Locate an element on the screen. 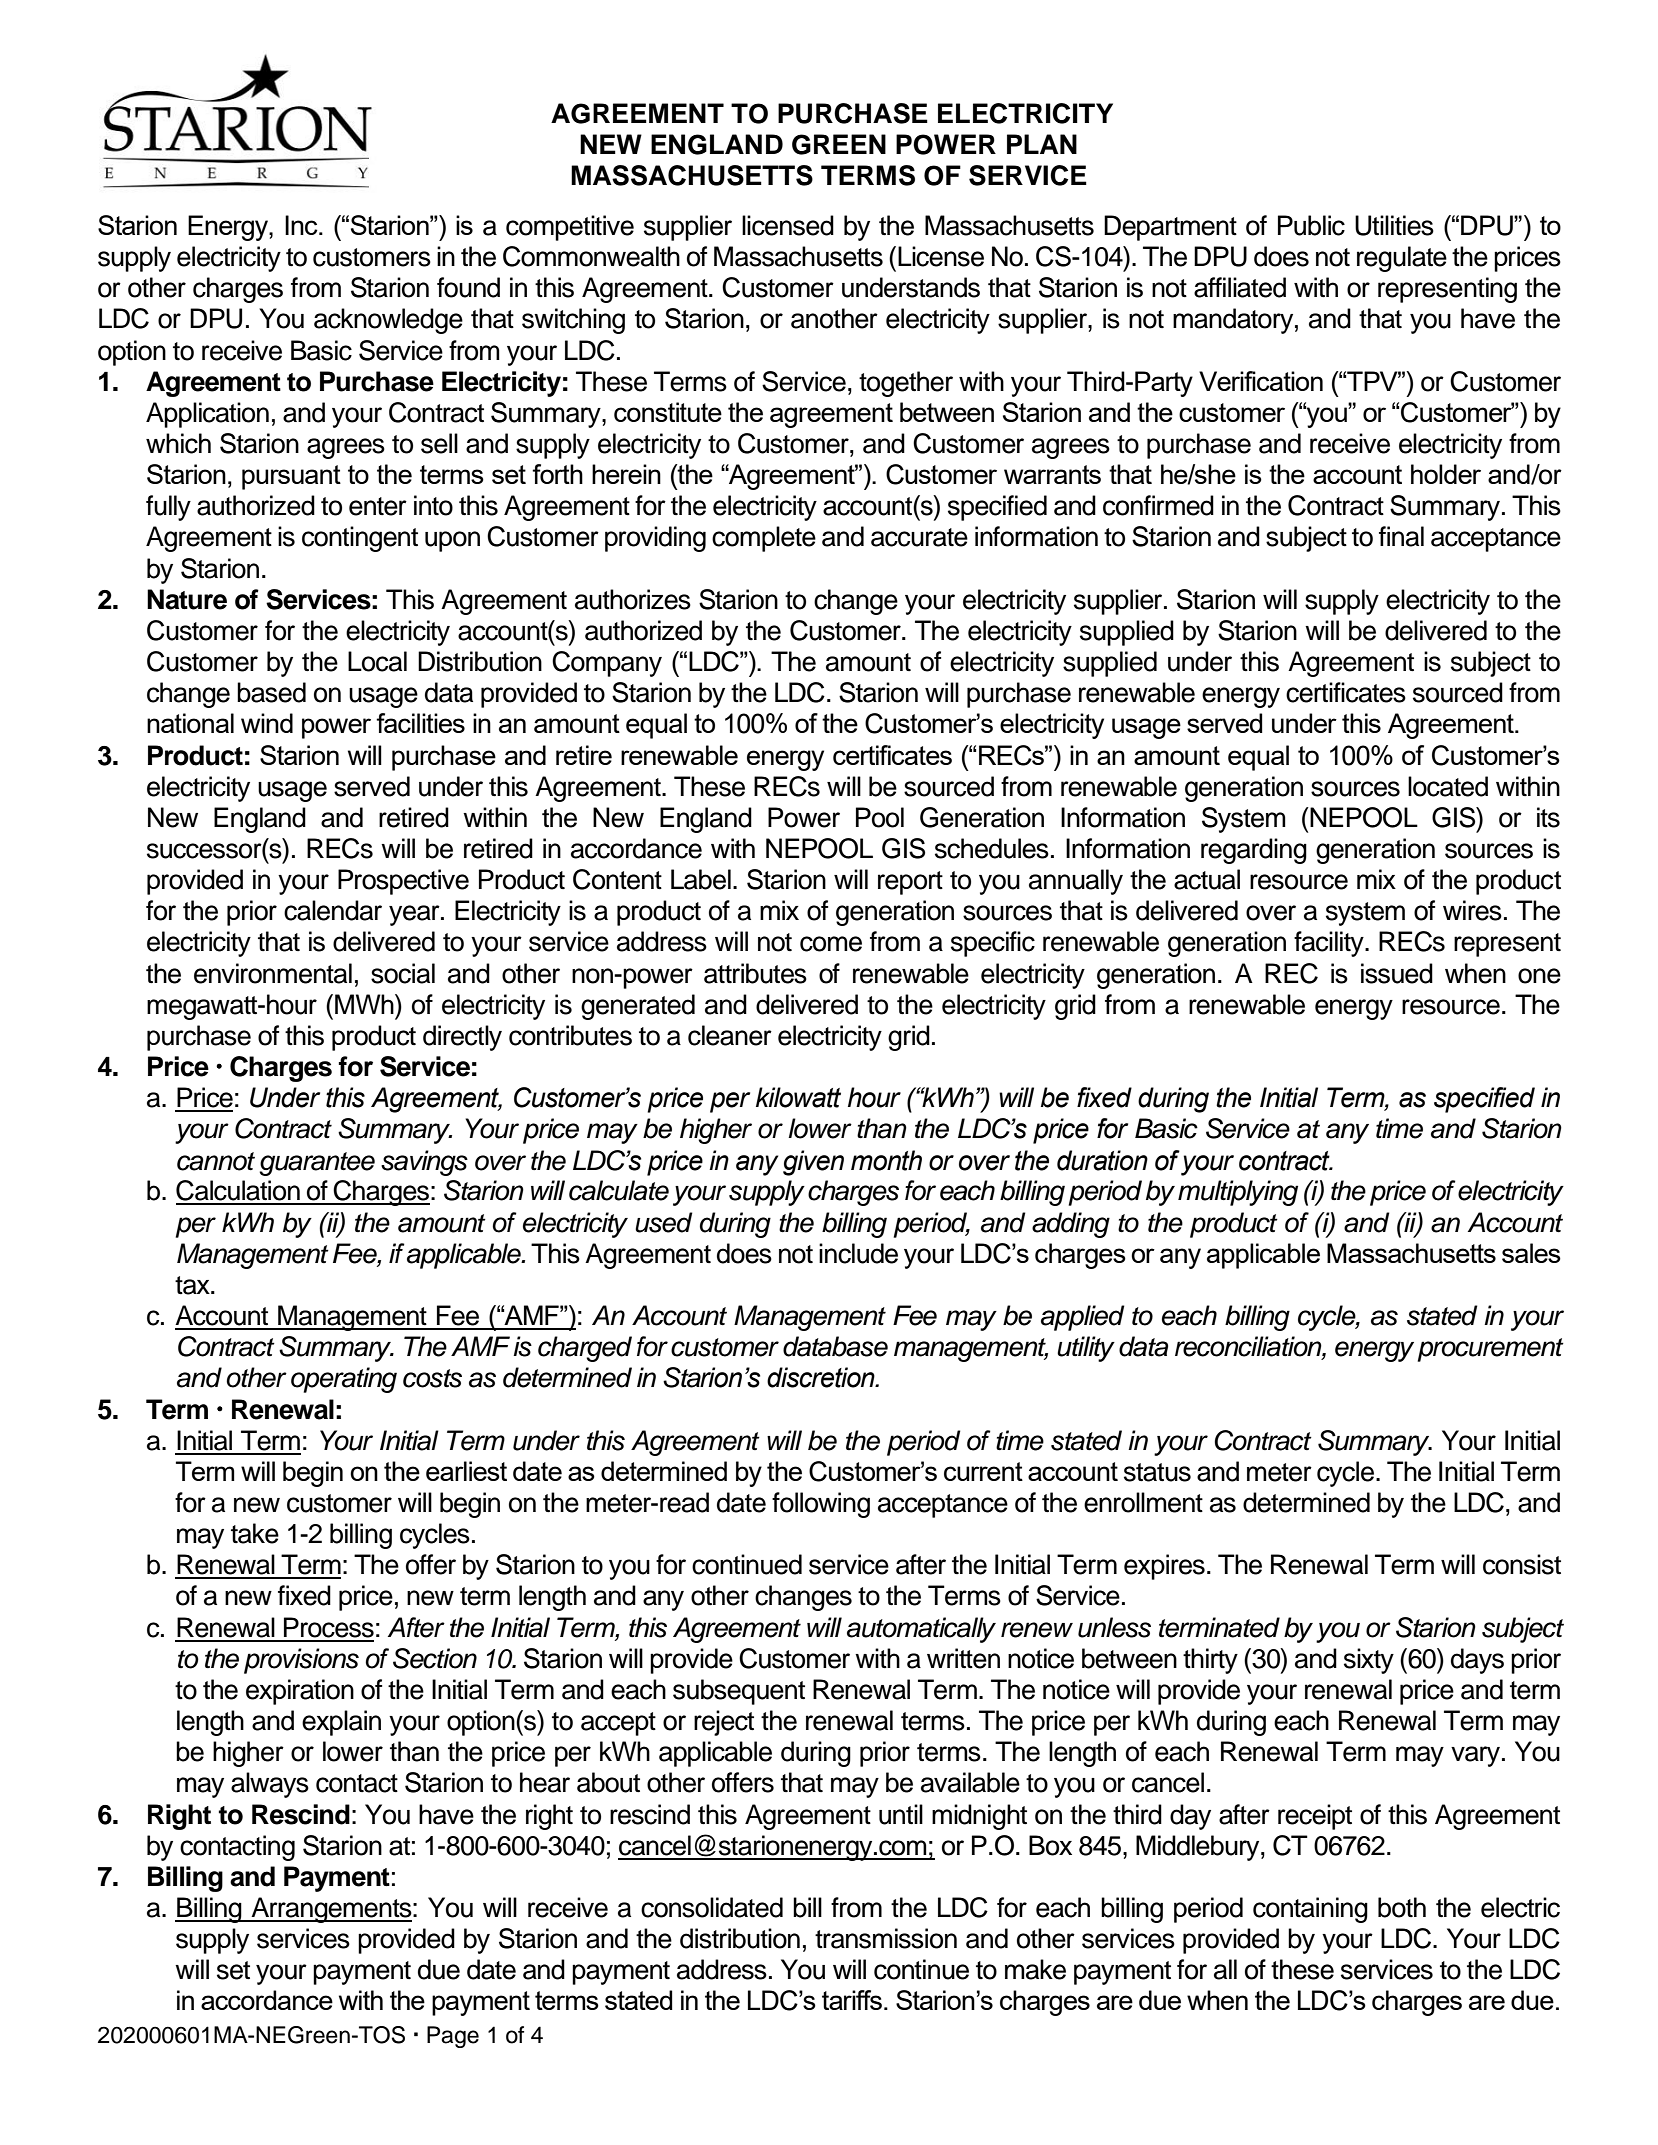  tariffs is located at coordinates (853, 2000).
